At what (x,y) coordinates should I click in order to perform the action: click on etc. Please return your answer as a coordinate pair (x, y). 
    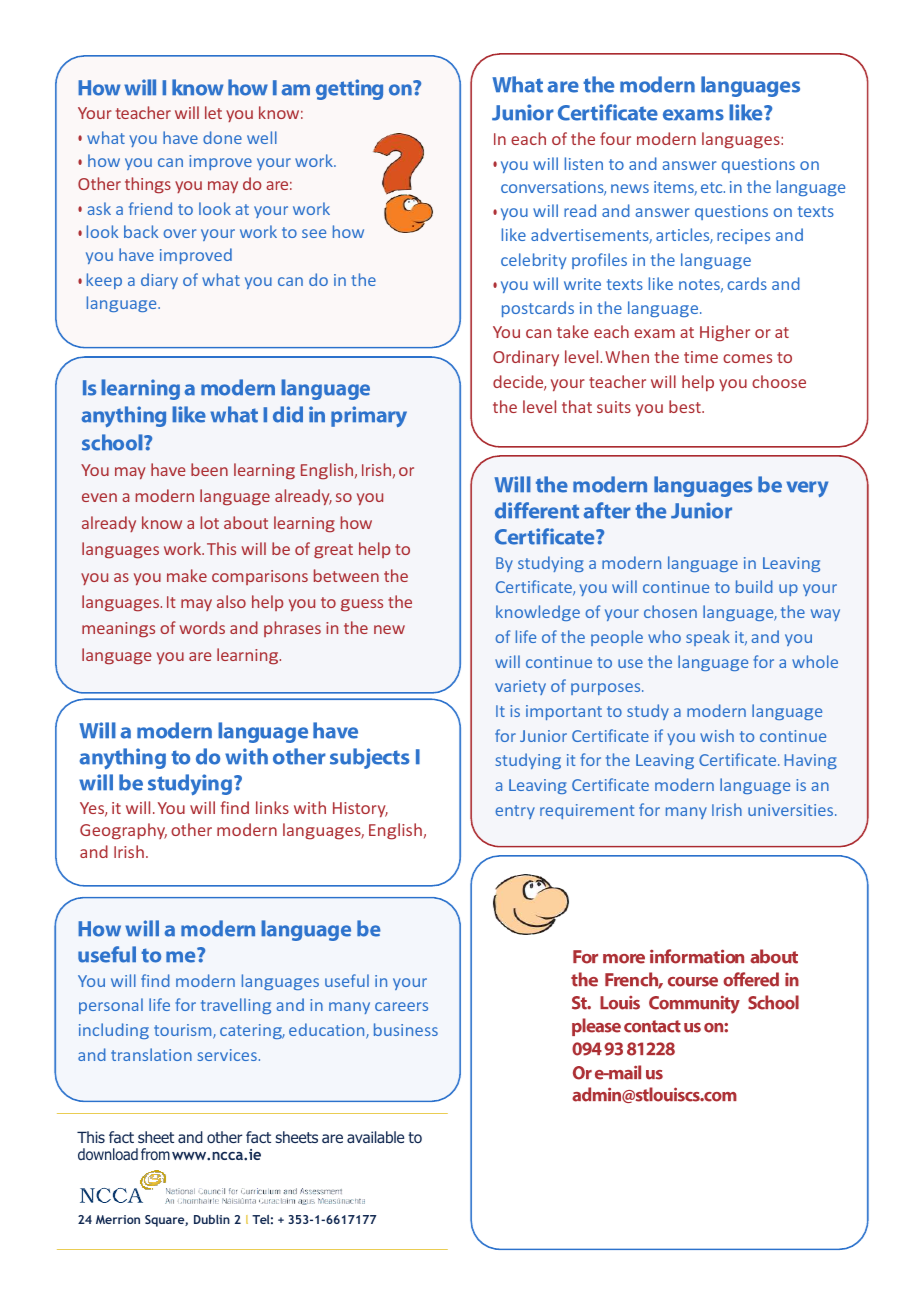
    Looking at the image, I should click on (713, 187).
